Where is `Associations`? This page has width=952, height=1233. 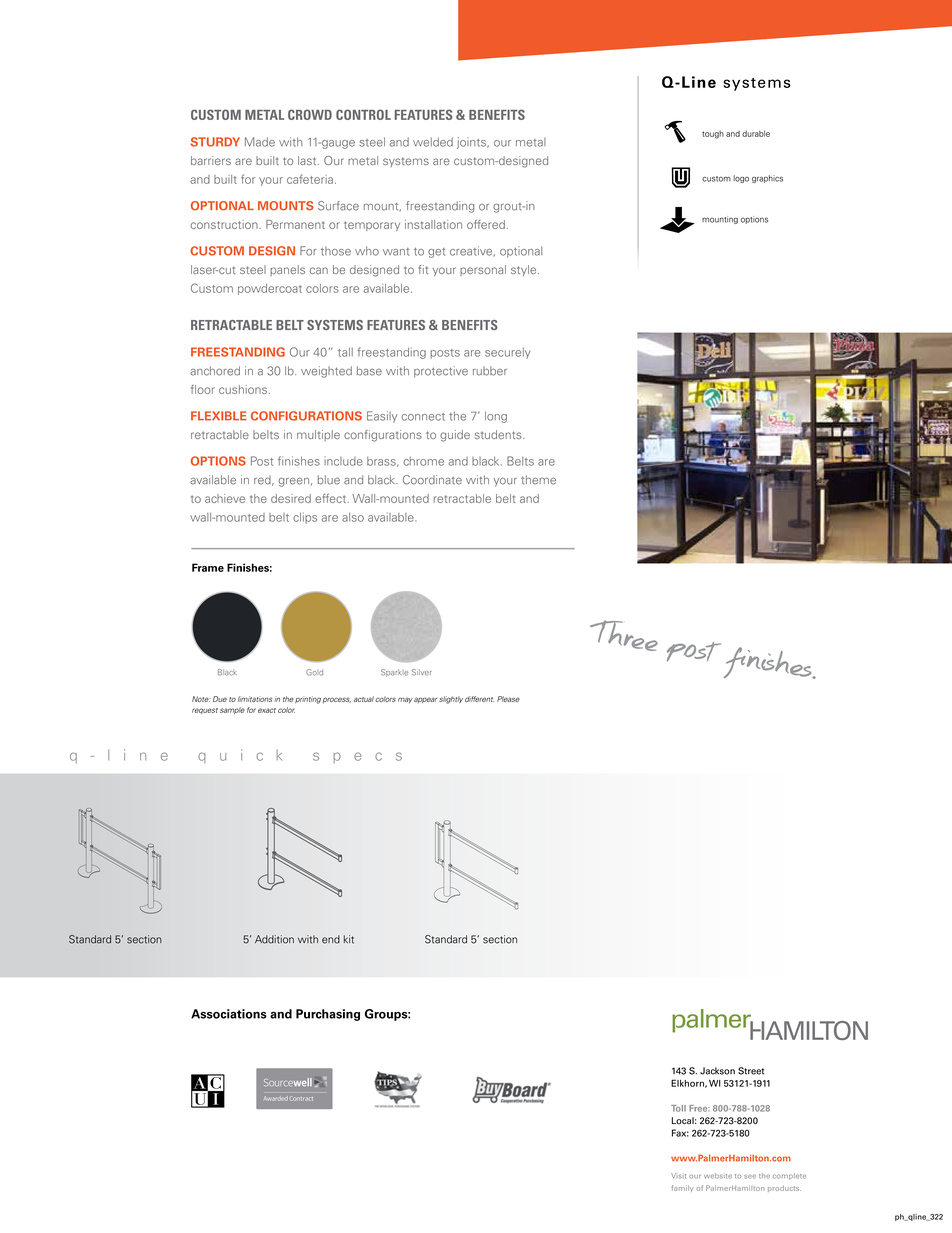 Associations is located at coordinates (229, 1014).
